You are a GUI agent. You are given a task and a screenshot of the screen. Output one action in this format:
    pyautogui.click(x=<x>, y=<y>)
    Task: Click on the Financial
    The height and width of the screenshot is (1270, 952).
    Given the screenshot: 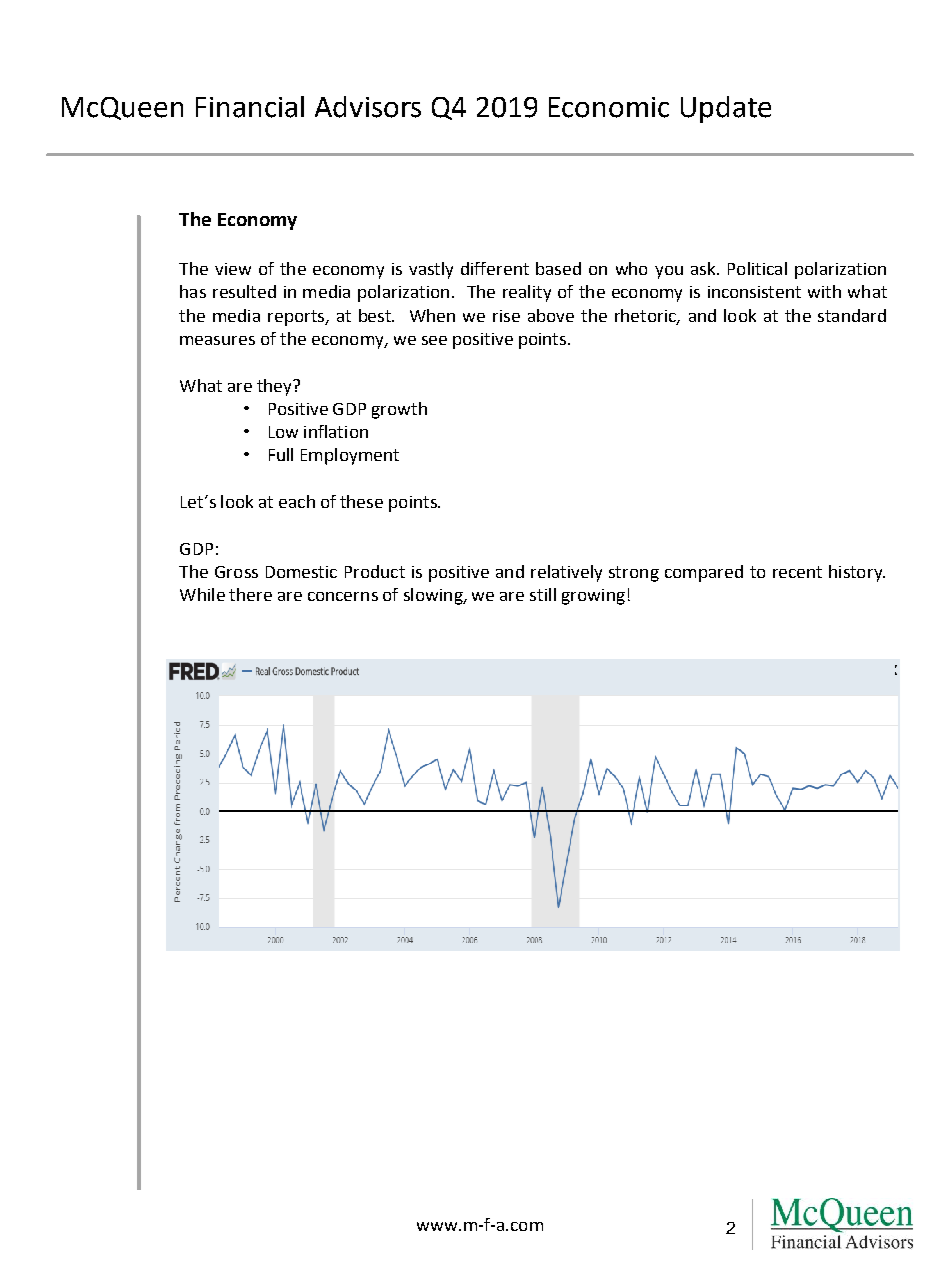 What is the action you would take?
    pyautogui.click(x=250, y=107)
